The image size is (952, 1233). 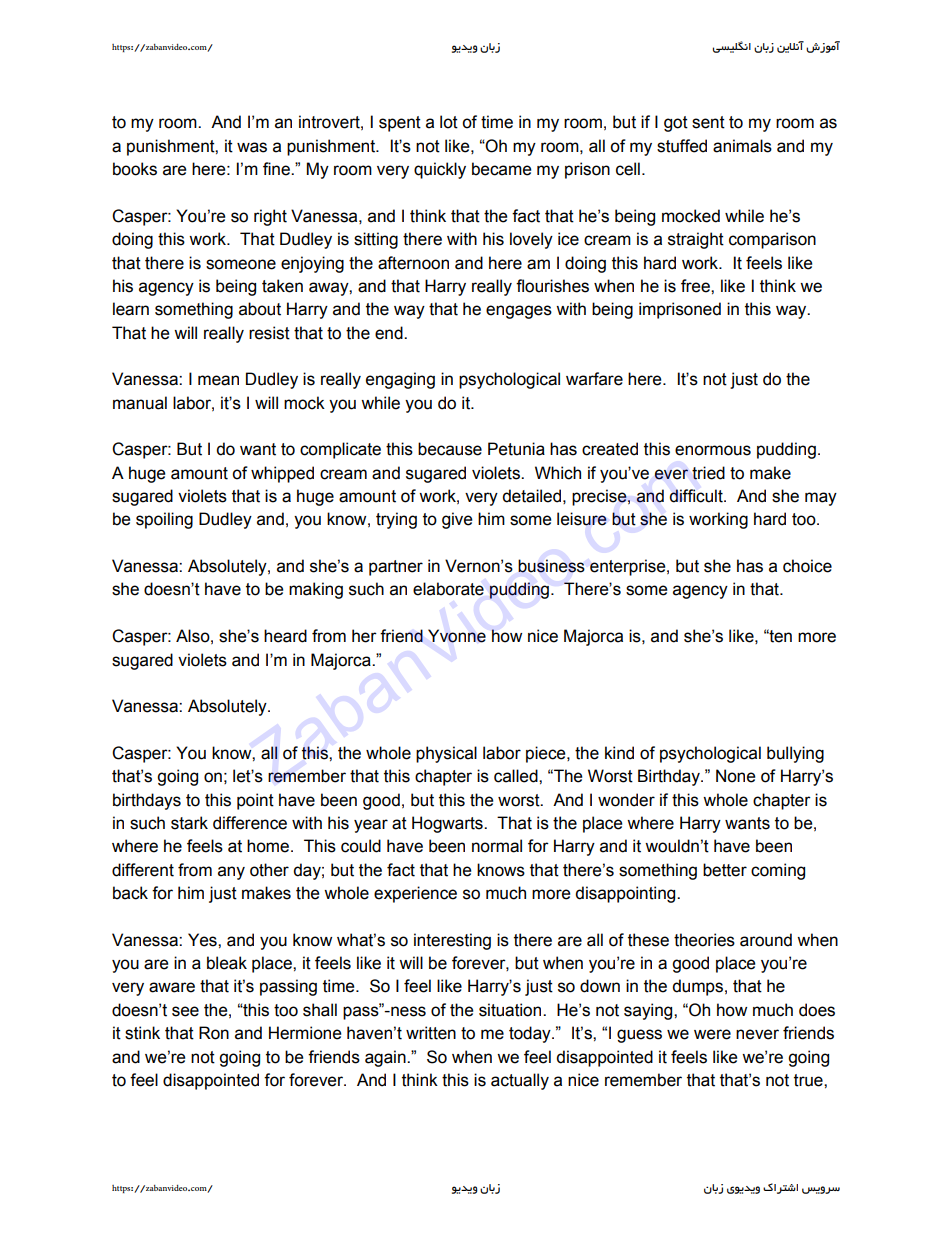 I want to click on mean, so click(x=218, y=380).
